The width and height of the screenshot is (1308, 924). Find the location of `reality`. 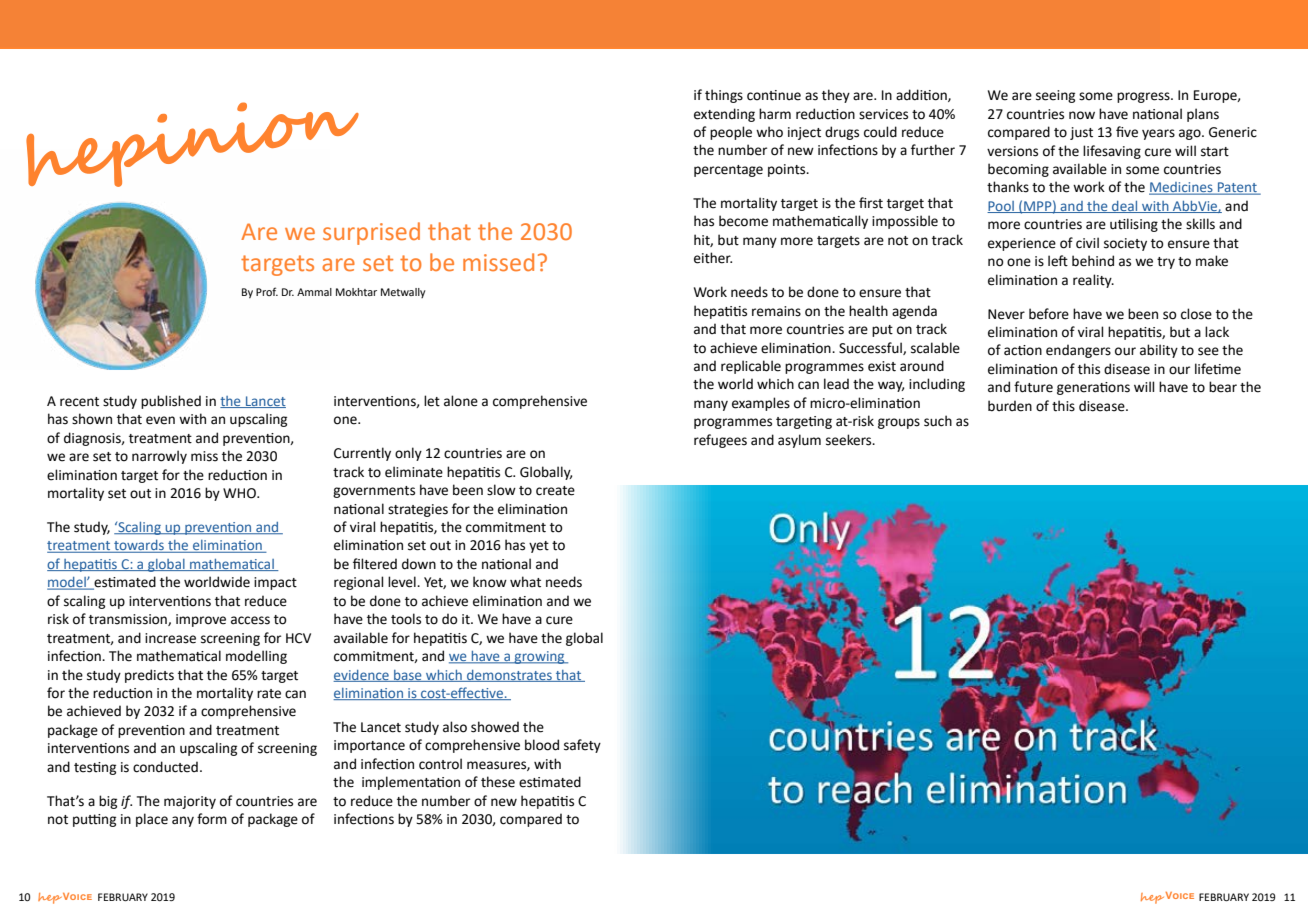

reality is located at coordinates (1093, 281).
